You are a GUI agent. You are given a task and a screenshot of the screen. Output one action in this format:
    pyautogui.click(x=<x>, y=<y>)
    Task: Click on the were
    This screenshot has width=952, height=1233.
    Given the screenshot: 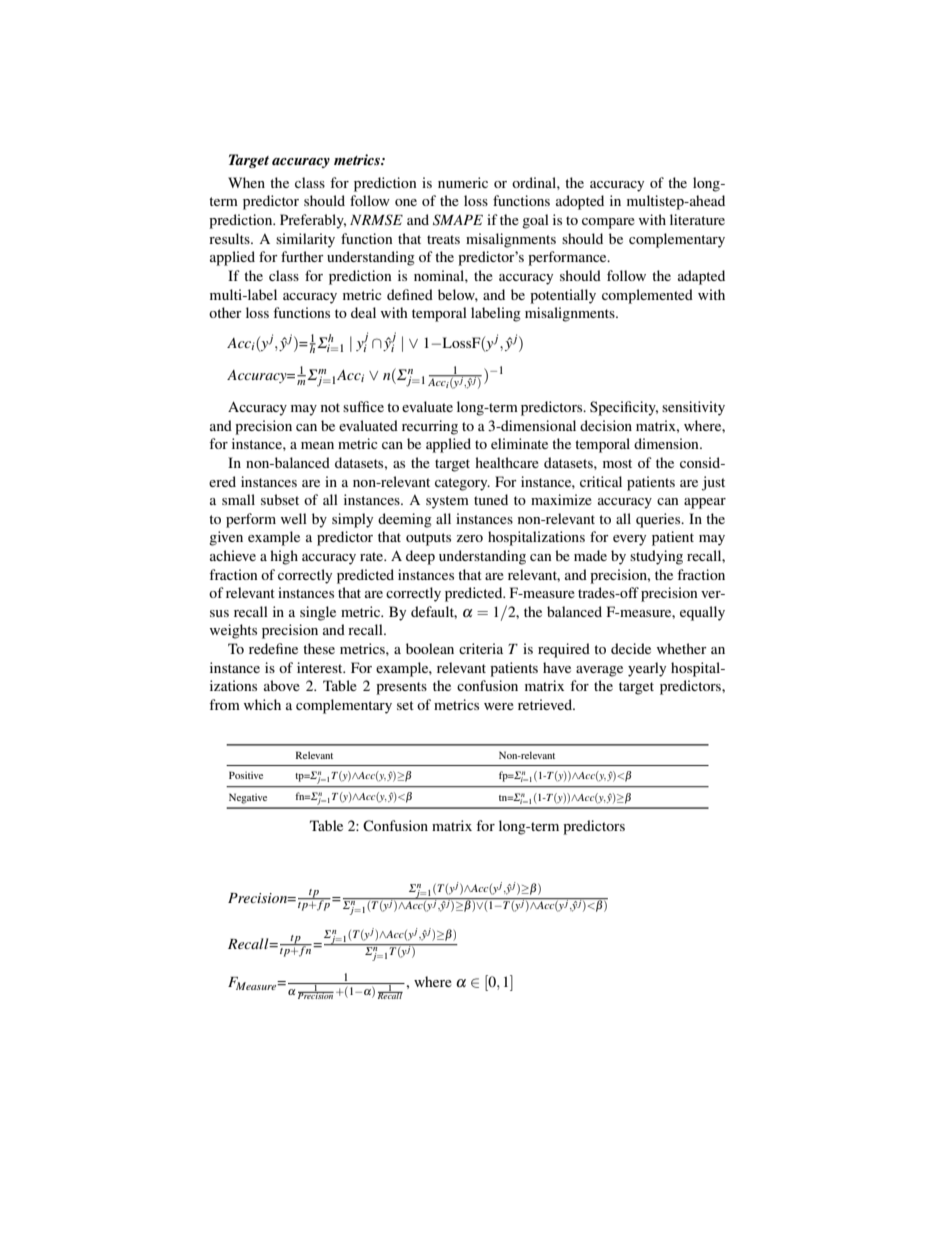 What is the action you would take?
    pyautogui.click(x=499, y=706)
